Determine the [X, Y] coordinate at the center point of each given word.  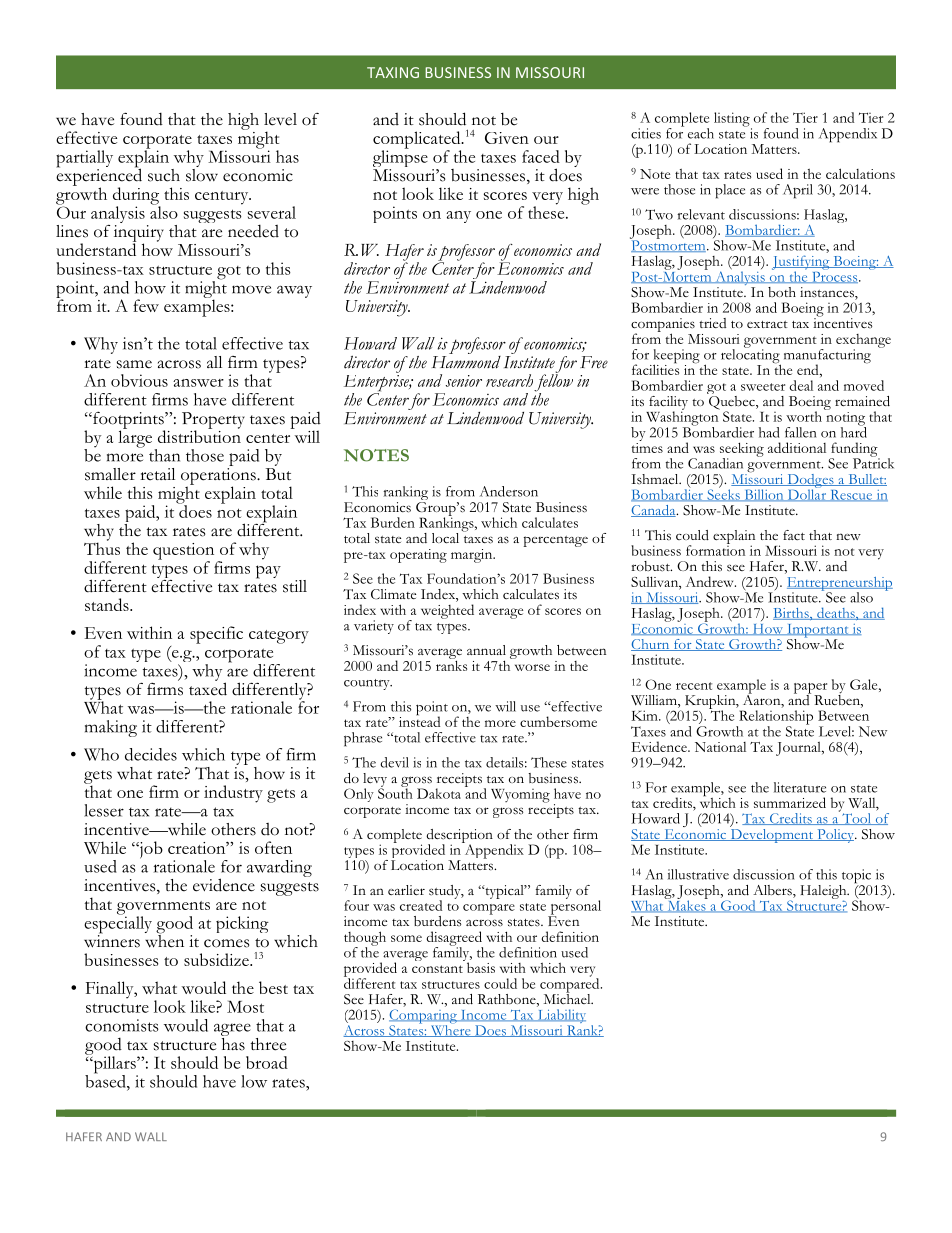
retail [157, 474]
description [459, 837]
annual [486, 650]
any [458, 217]
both [782, 292]
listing [733, 120]
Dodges [810, 482]
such [164, 175]
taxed [208, 688]
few [146, 305]
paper [810, 689]
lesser [104, 810]
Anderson [509, 491]
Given [507, 138]
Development [771, 834]
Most [245, 1006]
